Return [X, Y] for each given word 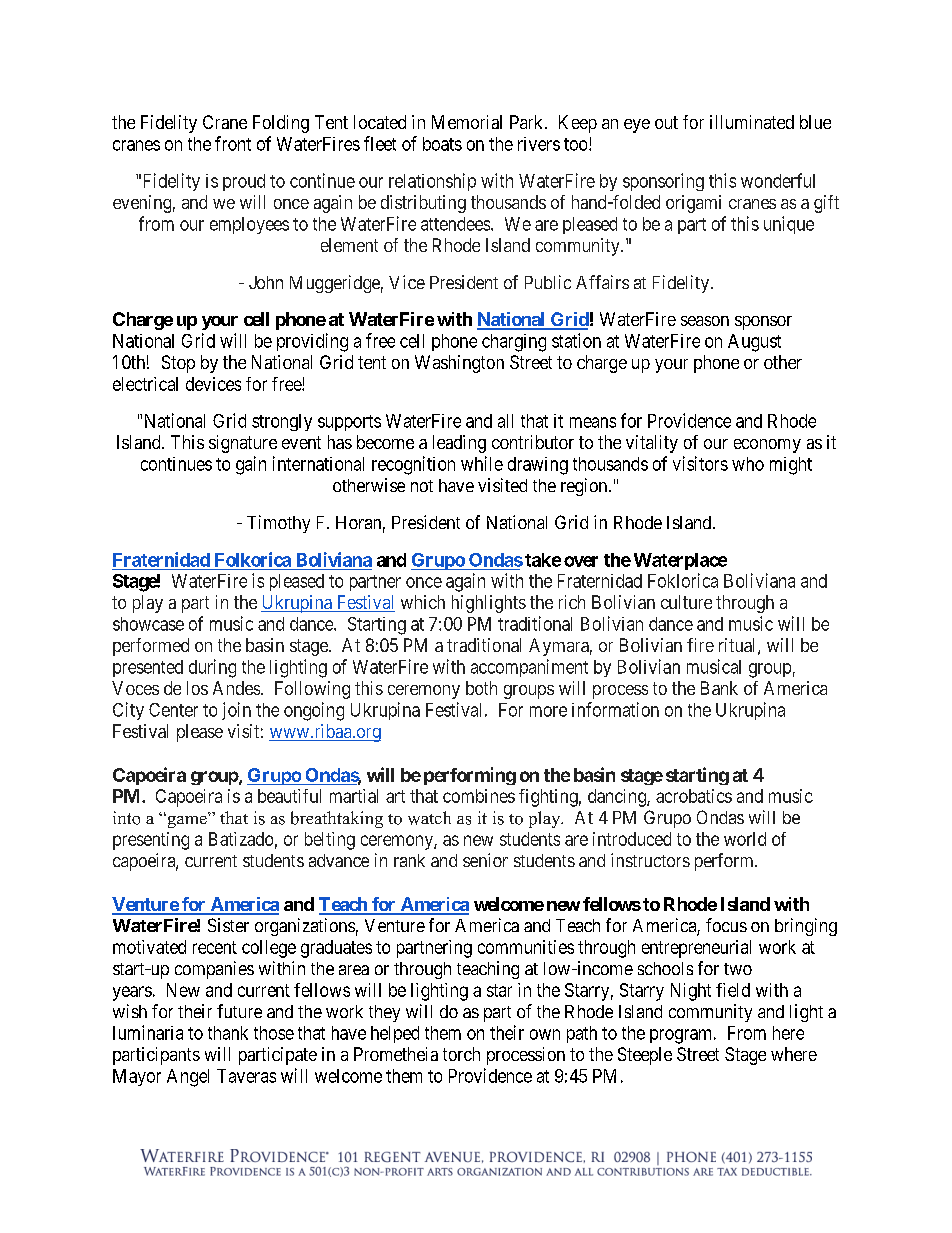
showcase [148, 624]
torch [461, 1054]
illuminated [752, 122]
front [233, 143]
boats [442, 144]
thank [228, 1033]
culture [686, 602]
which [423, 602]
